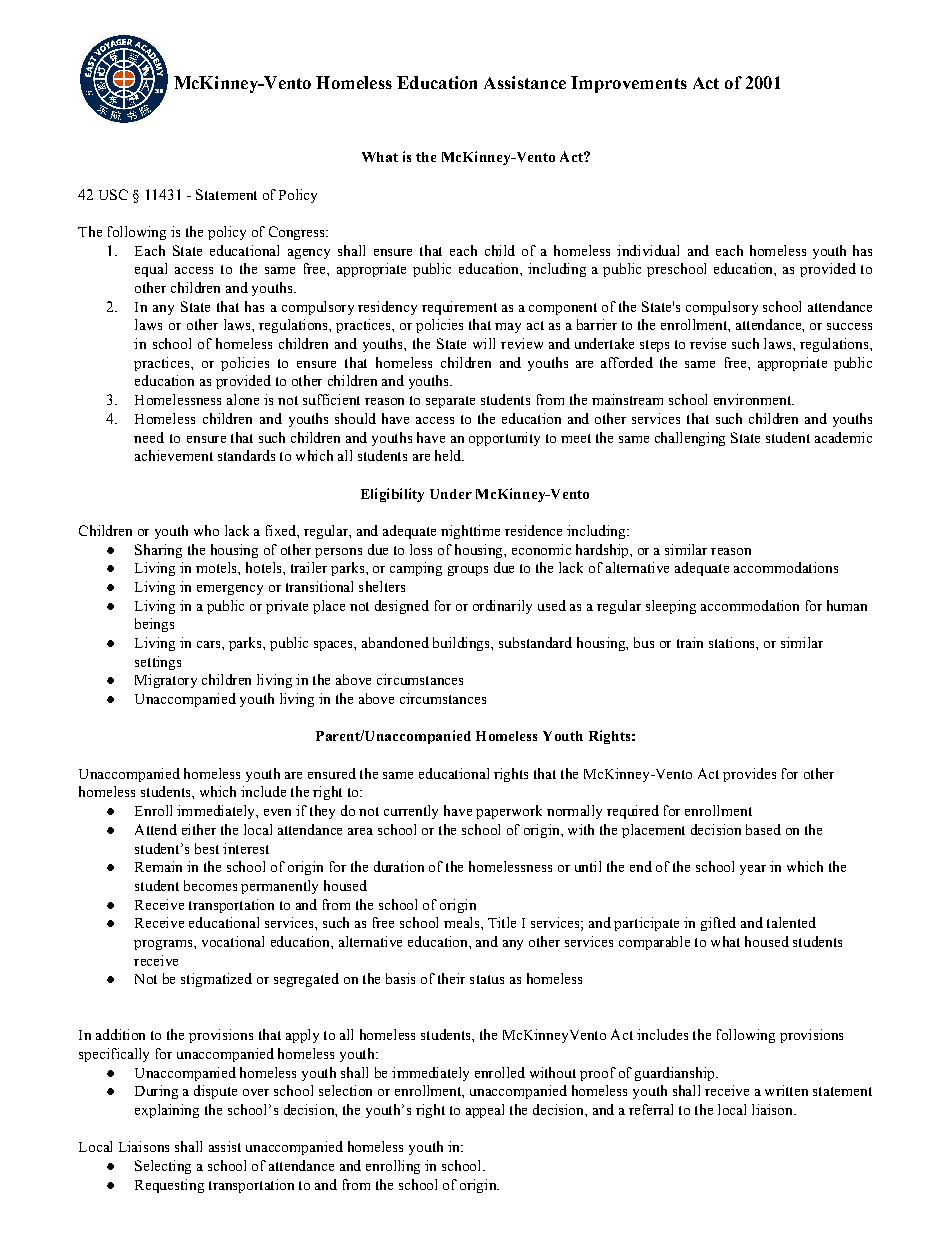 This screenshot has height=1233, width=952. Describe the element at coordinates (163, 1167) in the screenshot. I see `Selecting` at that location.
